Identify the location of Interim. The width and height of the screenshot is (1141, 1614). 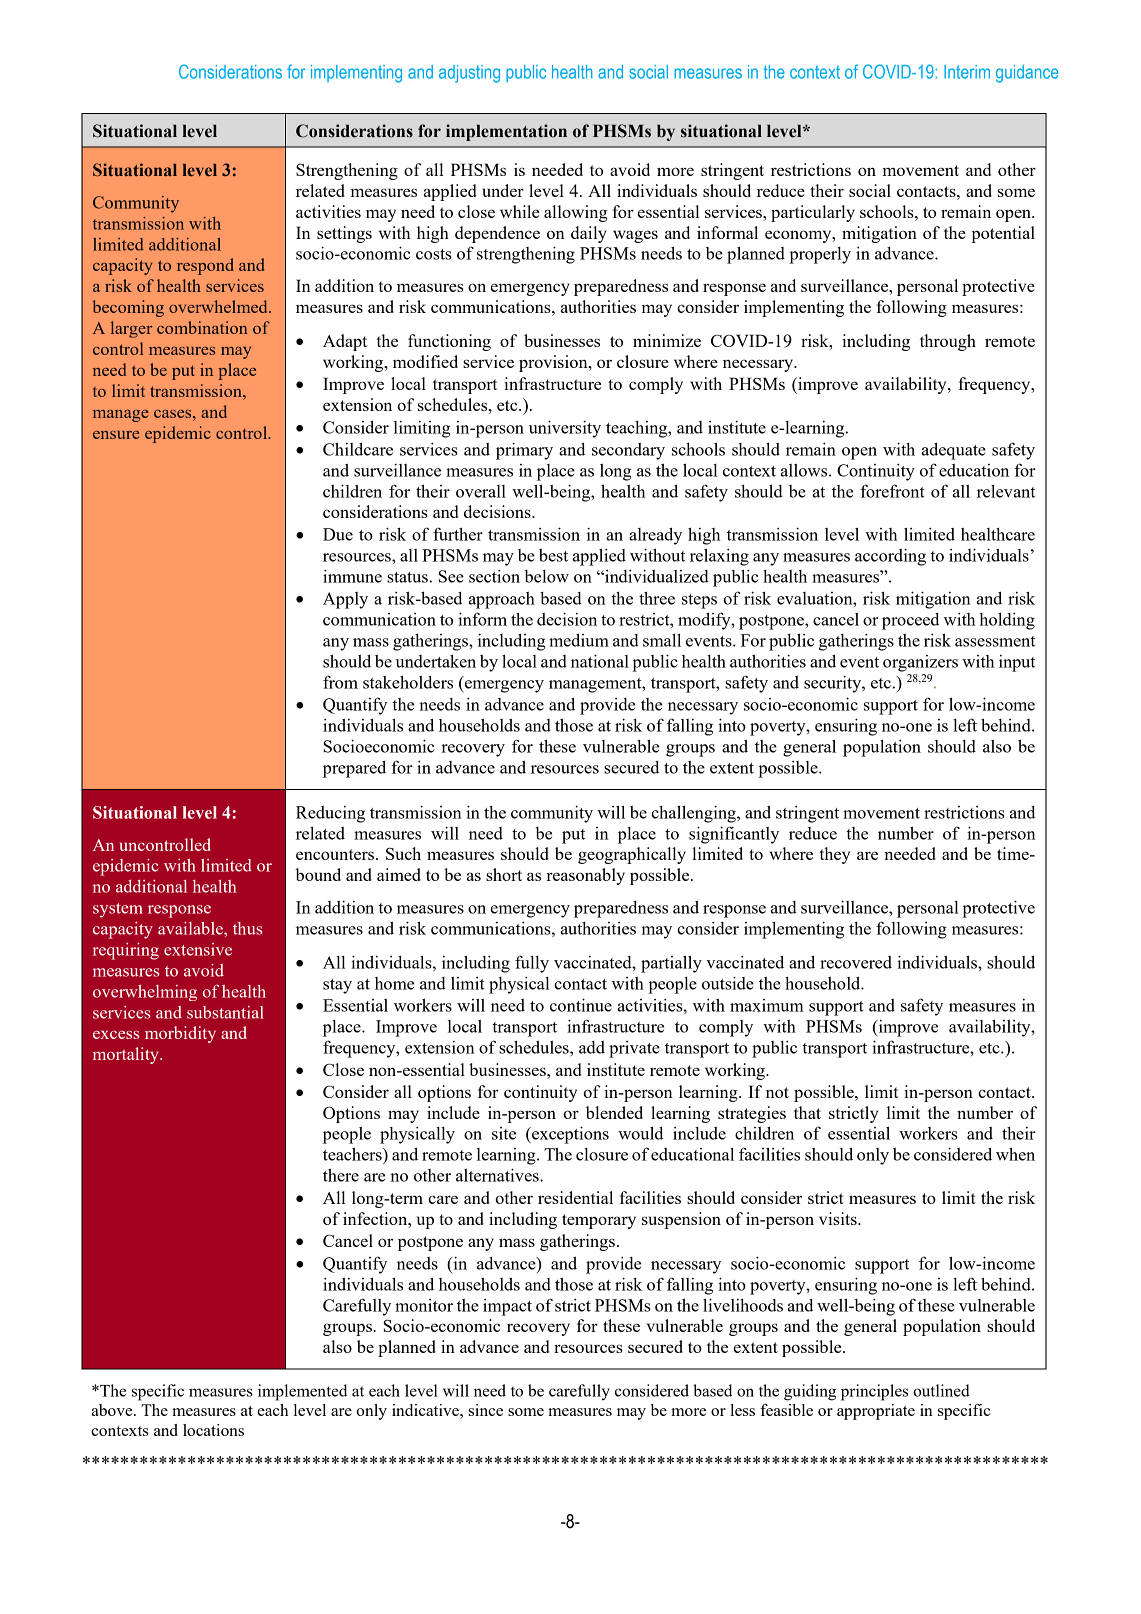
(967, 72).
